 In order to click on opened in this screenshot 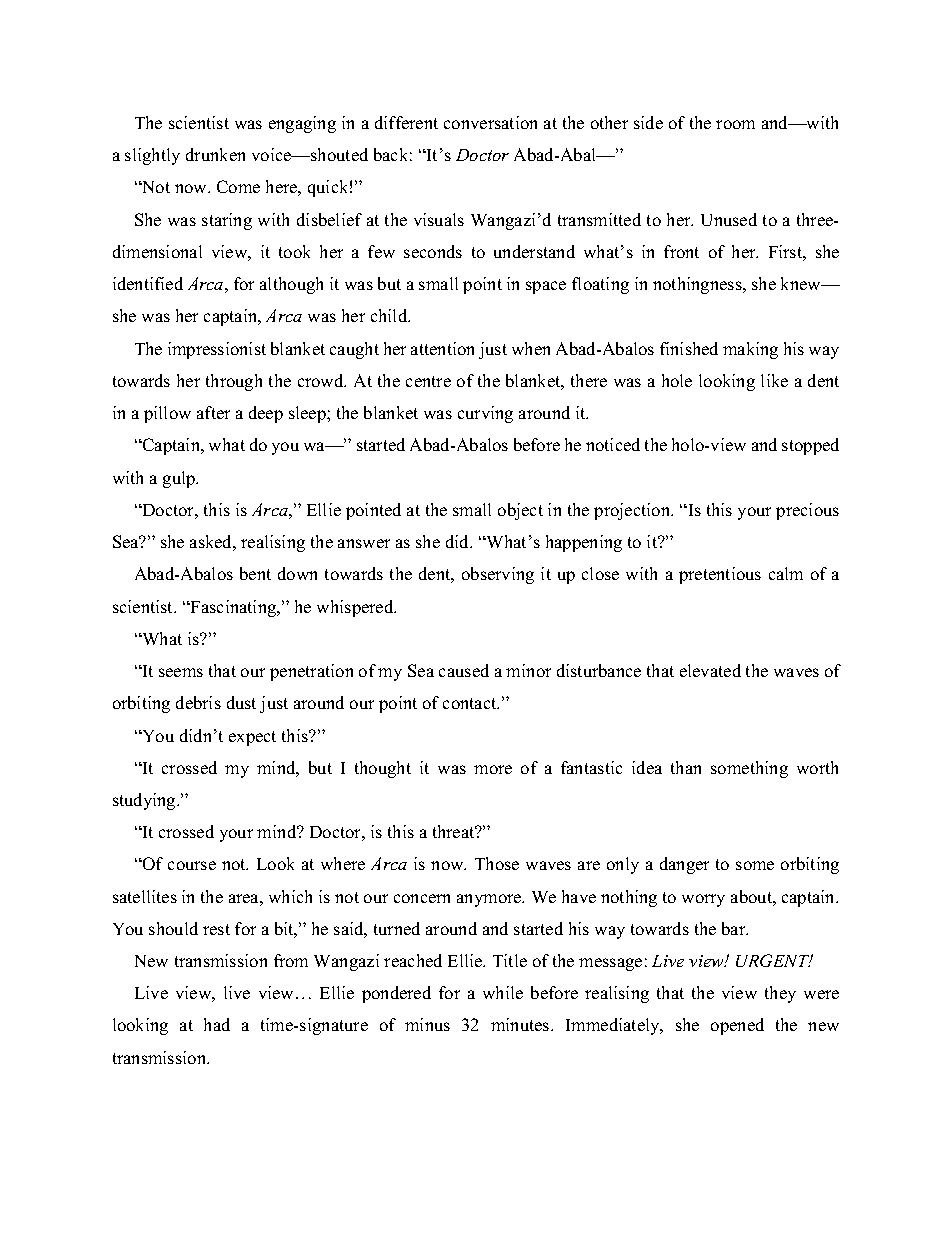, I will do `click(737, 1026)`.
